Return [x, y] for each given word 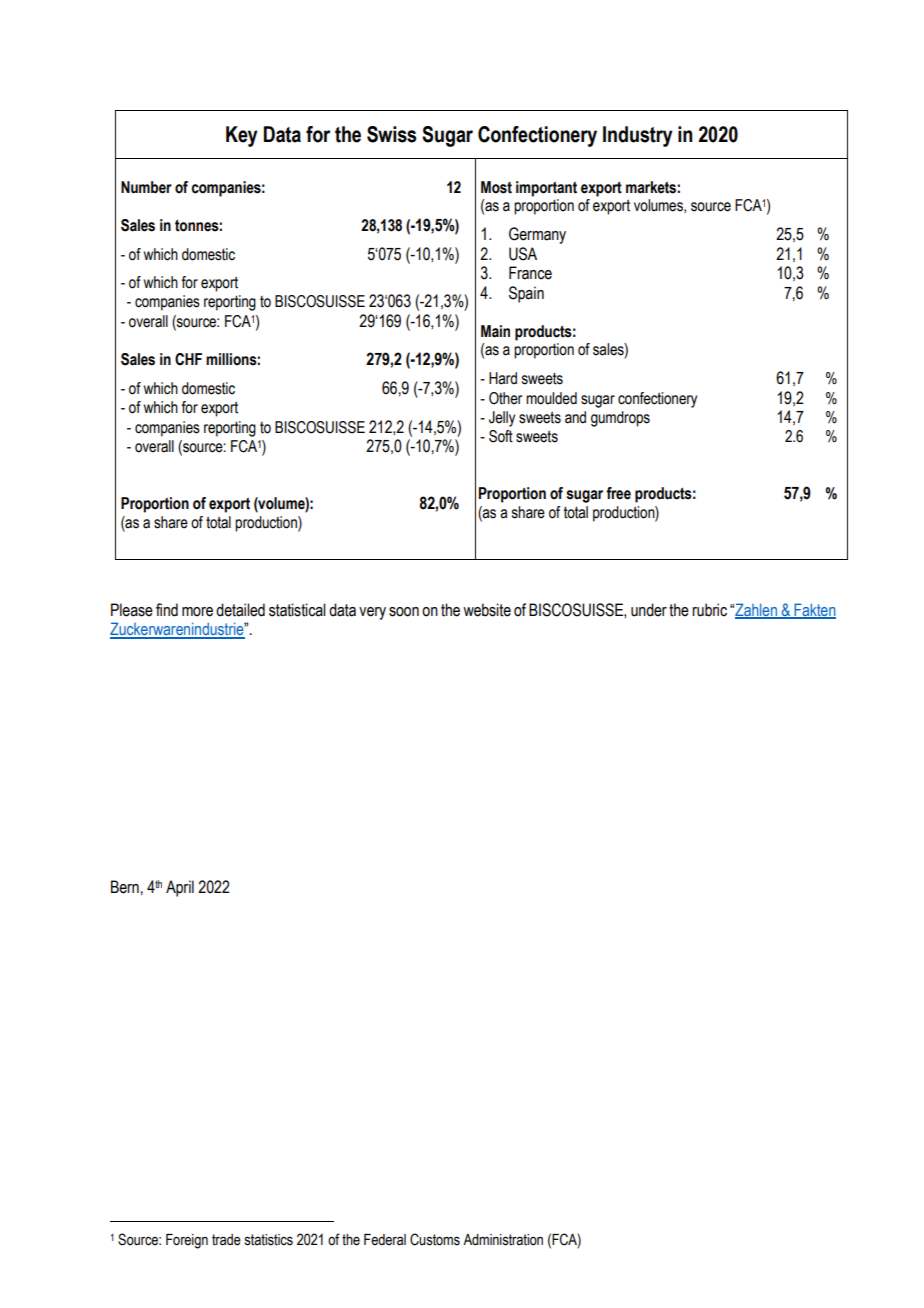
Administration [503, 1240]
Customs [435, 1239]
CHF [188, 359]
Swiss [391, 134]
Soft [501, 436]
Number [146, 187]
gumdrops [620, 419]
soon [404, 612]
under [649, 610]
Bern [125, 887]
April [180, 888]
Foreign [187, 1241]
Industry [638, 136]
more [197, 612]
